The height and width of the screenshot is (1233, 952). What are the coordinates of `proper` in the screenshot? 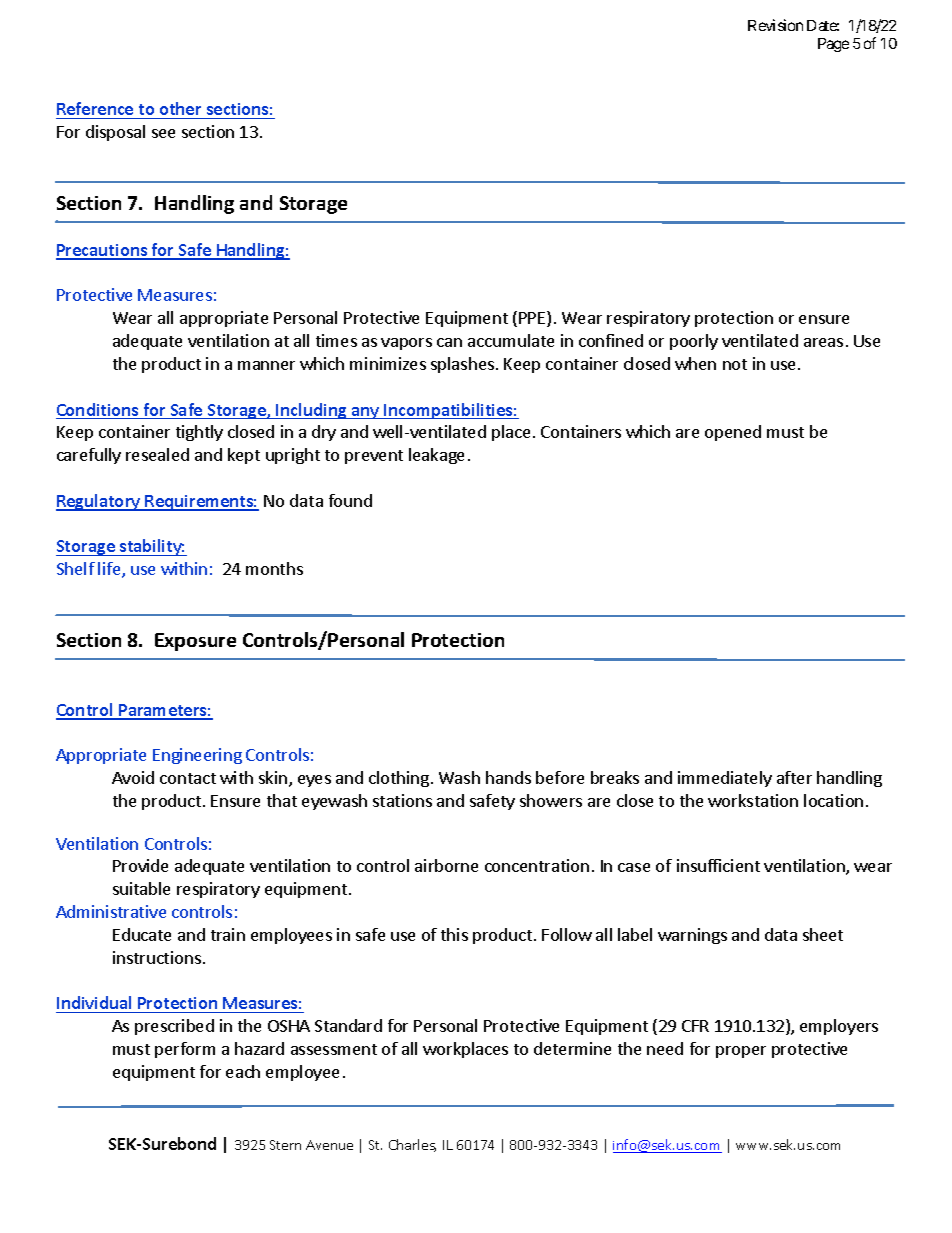 It's located at (741, 1052).
